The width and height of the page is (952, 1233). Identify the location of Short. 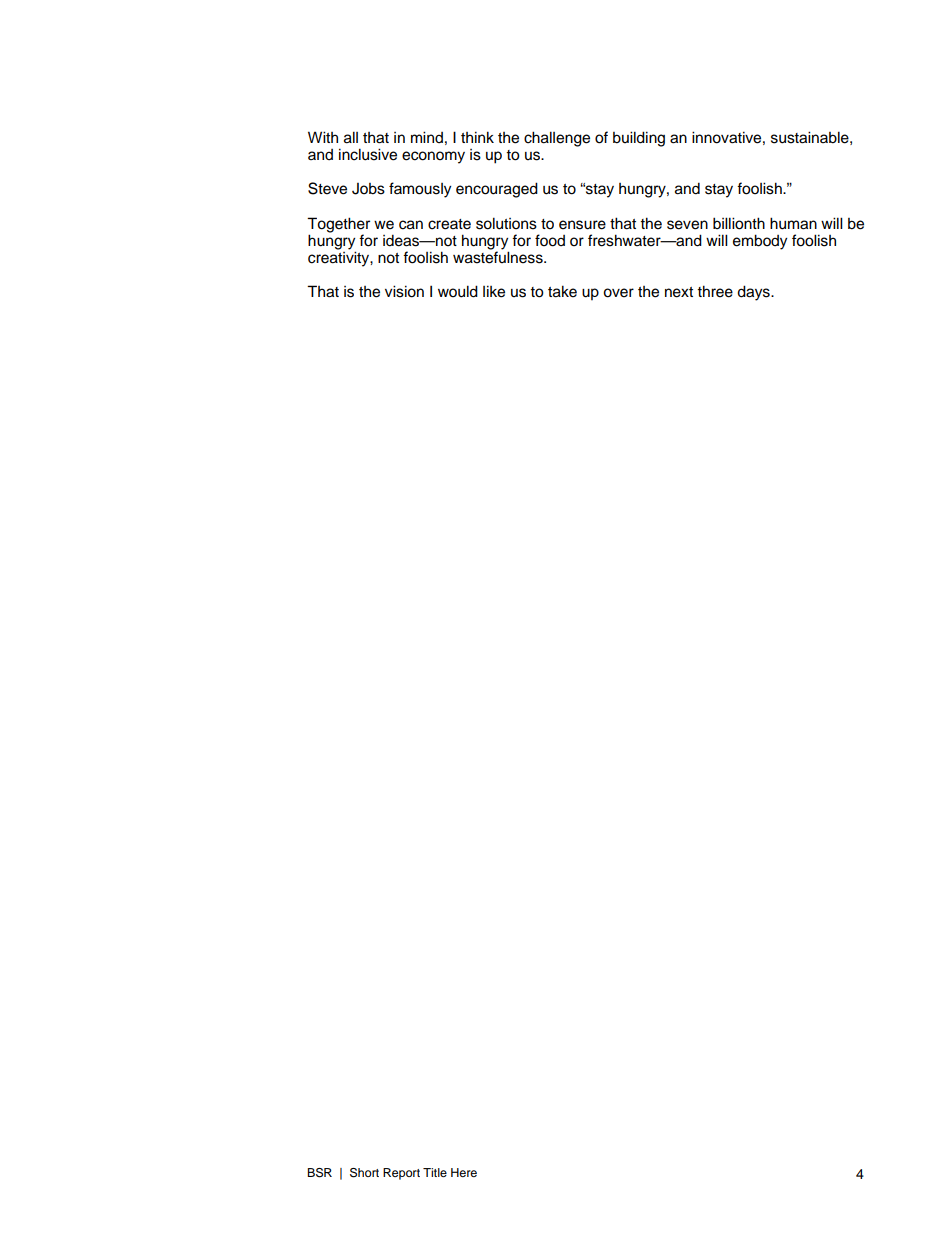
(364, 1173).
